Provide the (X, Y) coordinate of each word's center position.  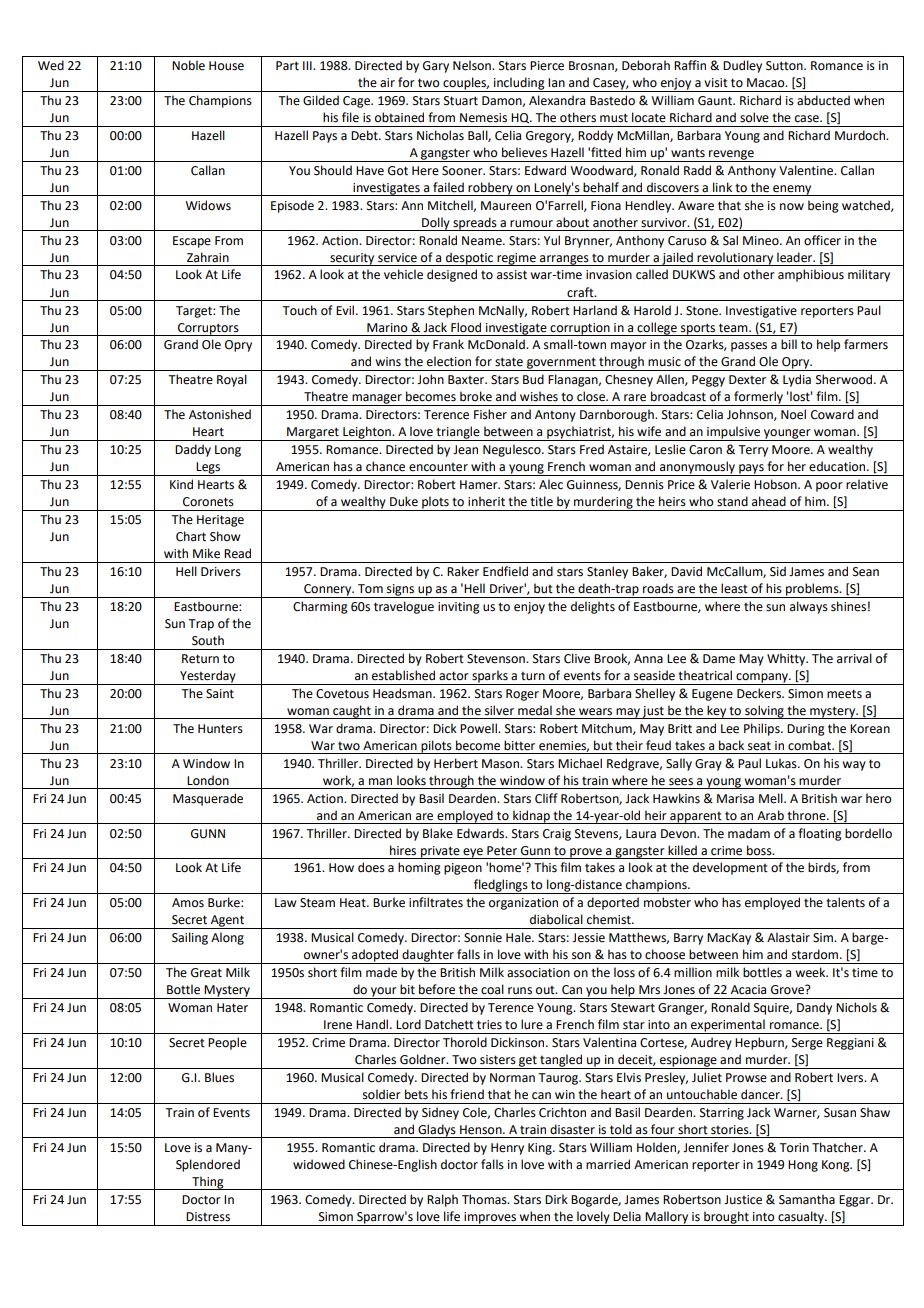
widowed (319, 1164)
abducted (823, 100)
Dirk (556, 1199)
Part (287, 66)
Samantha (807, 1199)
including (519, 84)
